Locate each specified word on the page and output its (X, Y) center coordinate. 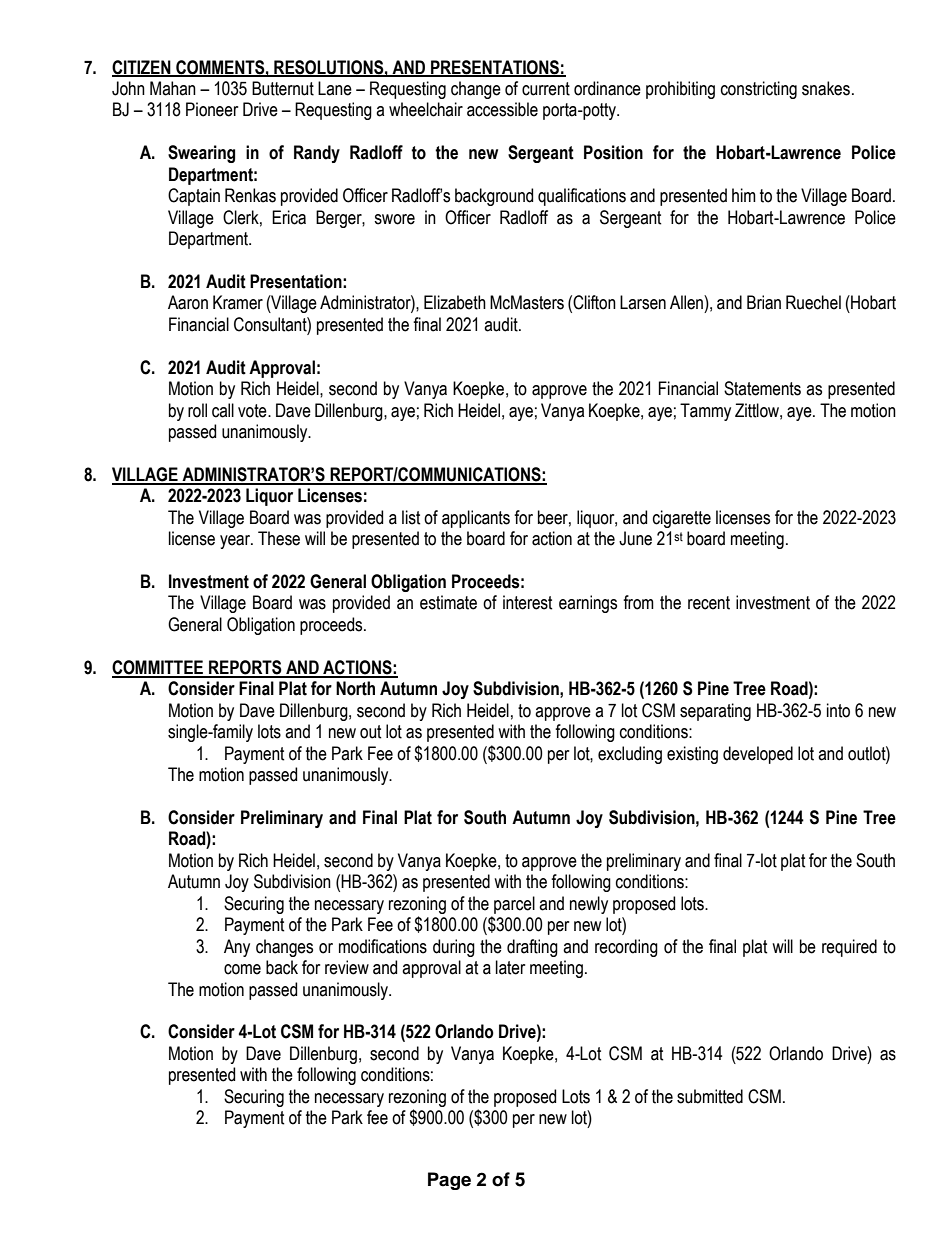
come (242, 969)
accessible (502, 109)
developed (758, 755)
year (236, 542)
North (355, 688)
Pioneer (212, 109)
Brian (764, 302)
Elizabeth (455, 302)
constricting (759, 90)
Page (449, 1181)
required (849, 948)
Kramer (238, 302)
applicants (476, 519)
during (454, 948)
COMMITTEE (159, 668)
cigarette (682, 519)
